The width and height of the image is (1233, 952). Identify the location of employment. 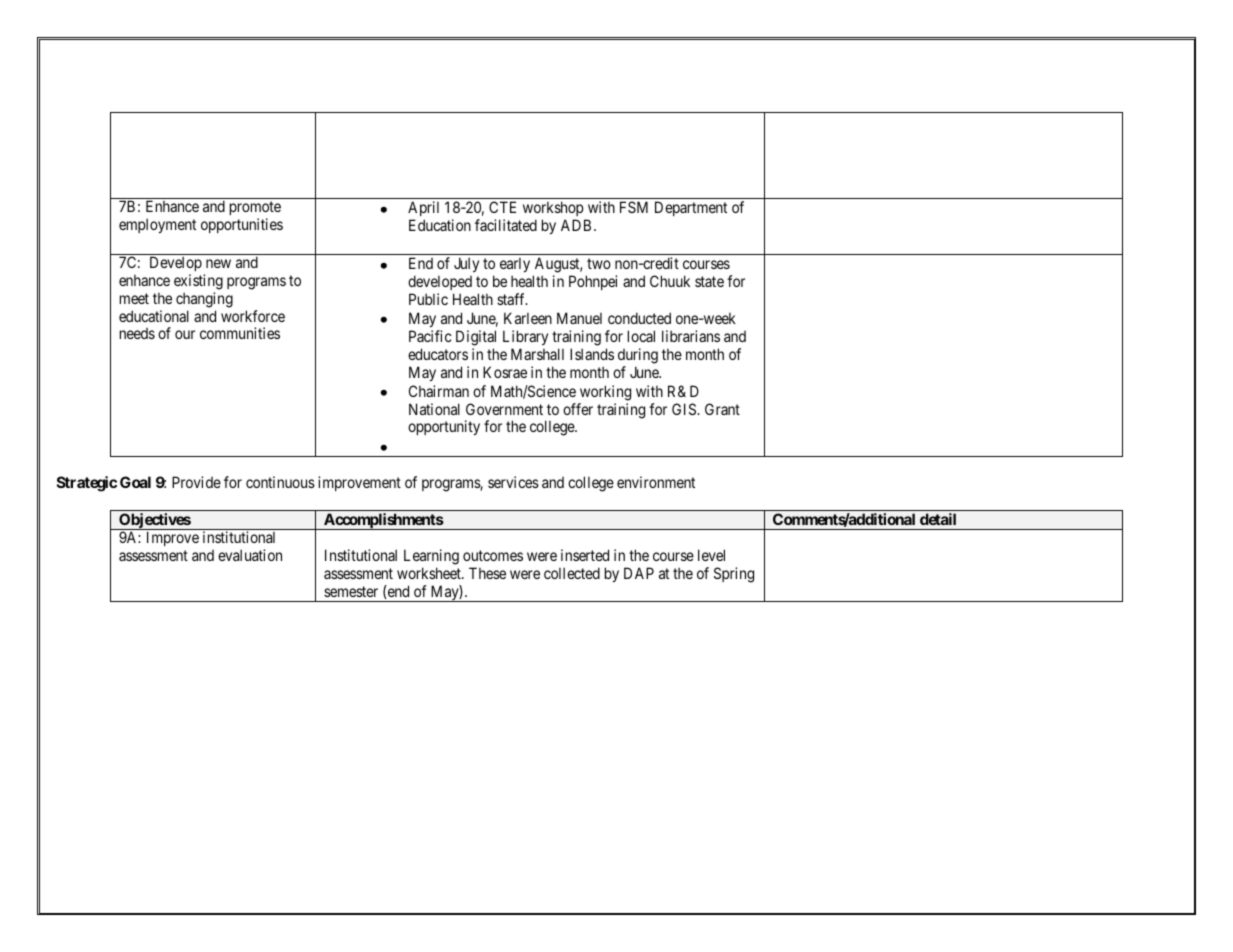
(157, 225).
